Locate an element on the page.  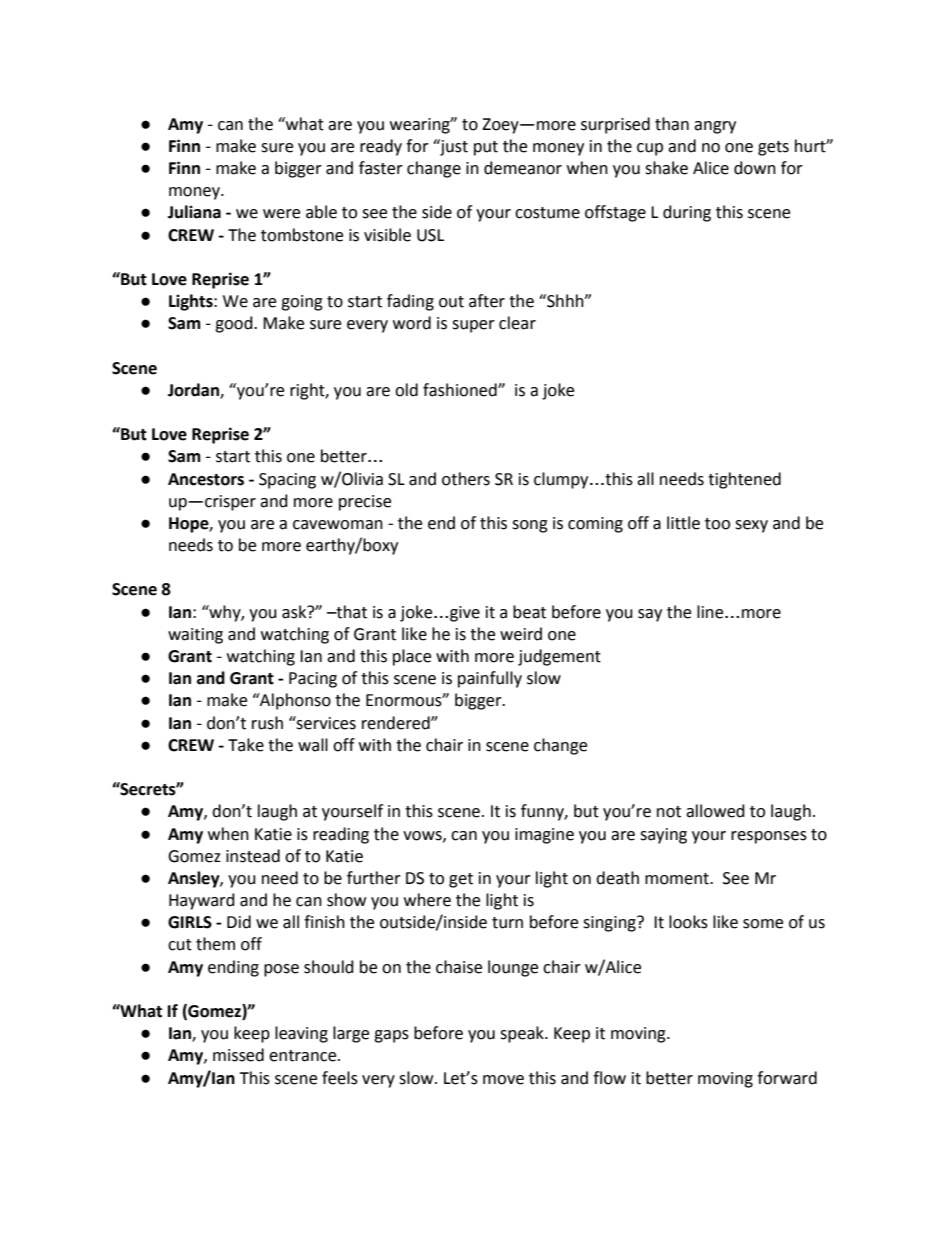
were is located at coordinates (281, 214).
